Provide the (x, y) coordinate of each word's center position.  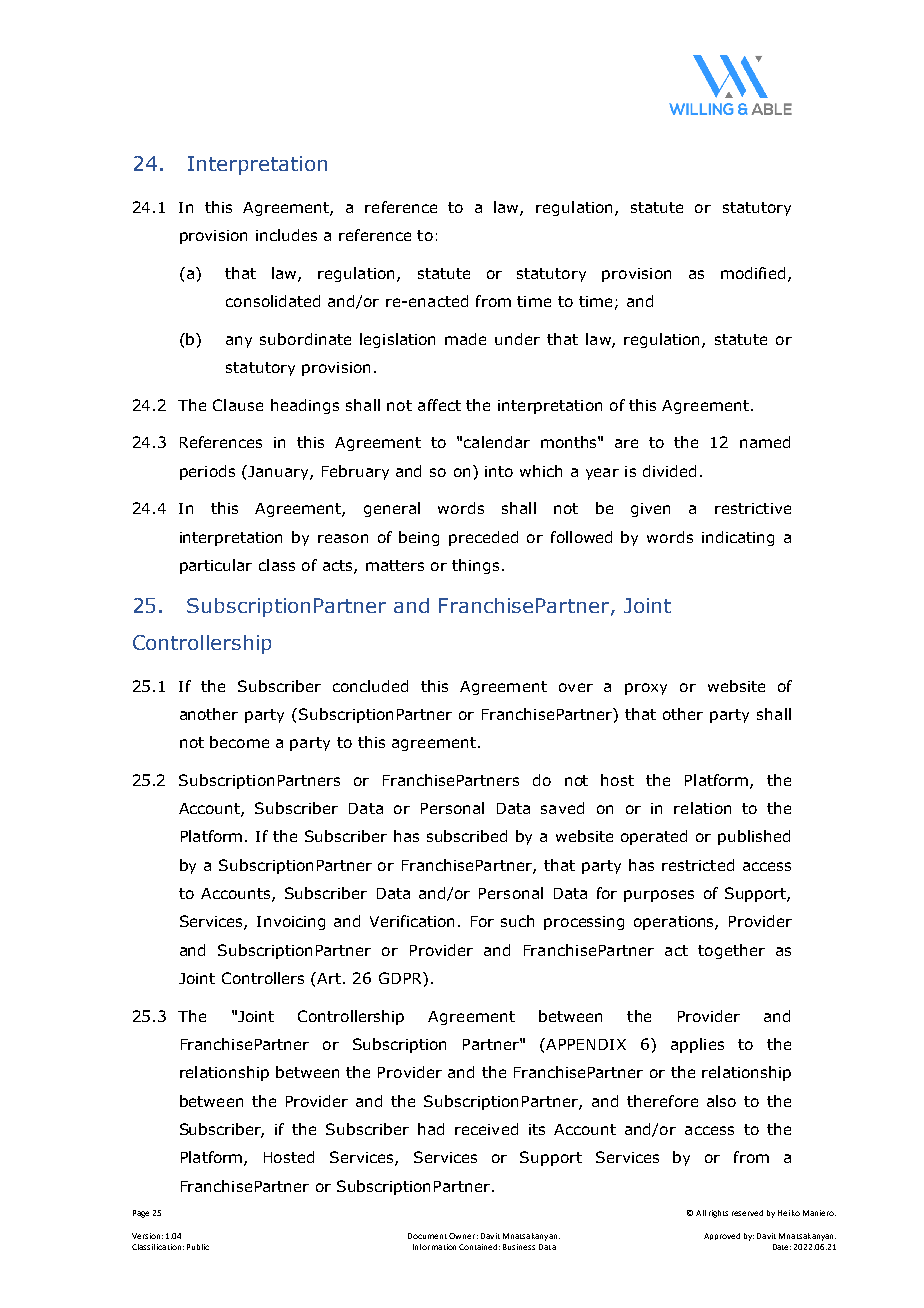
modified (753, 273)
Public (198, 1247)
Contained (479, 1247)
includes (286, 235)
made (465, 339)
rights (718, 1214)
